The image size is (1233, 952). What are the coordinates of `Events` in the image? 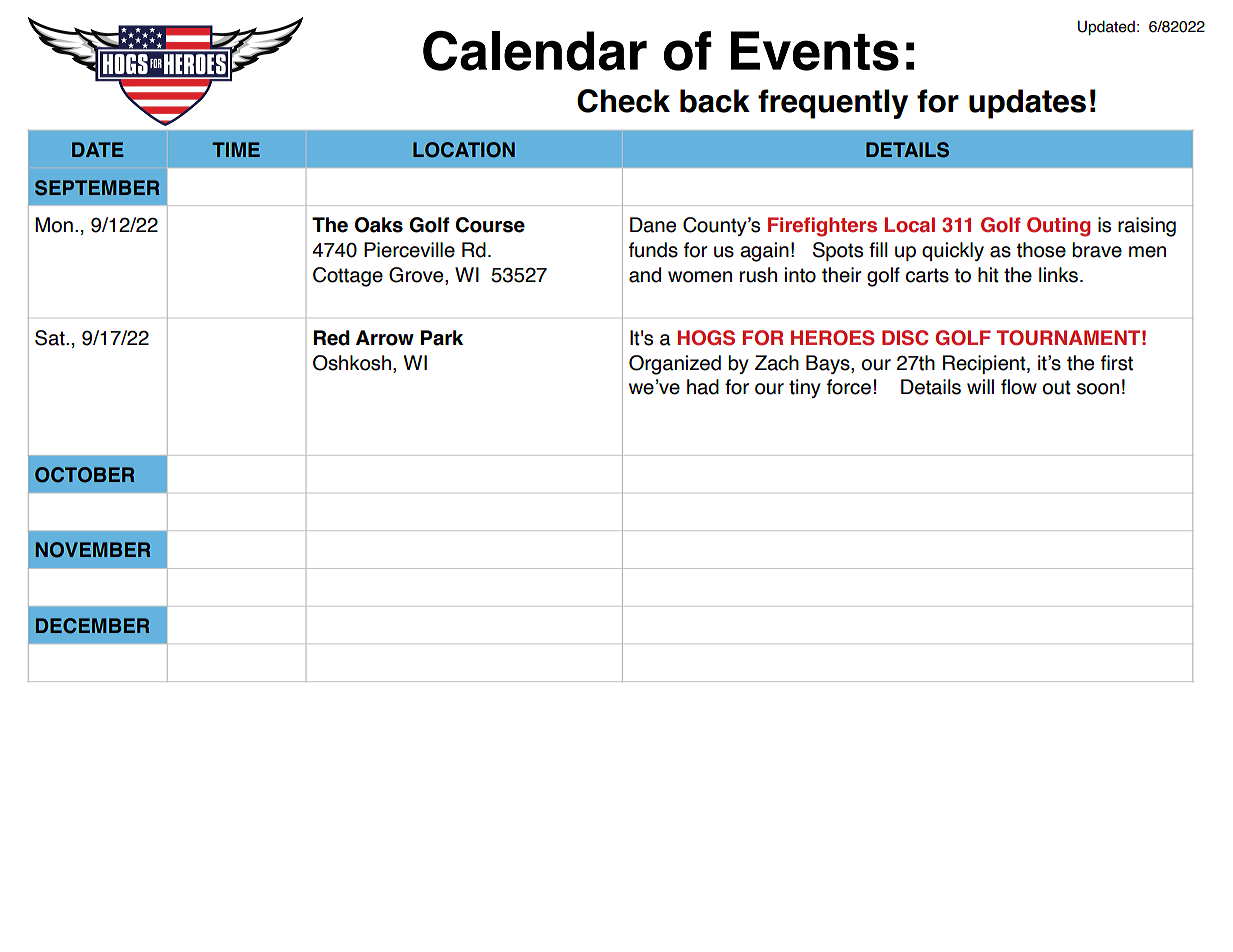 It's located at (815, 51).
